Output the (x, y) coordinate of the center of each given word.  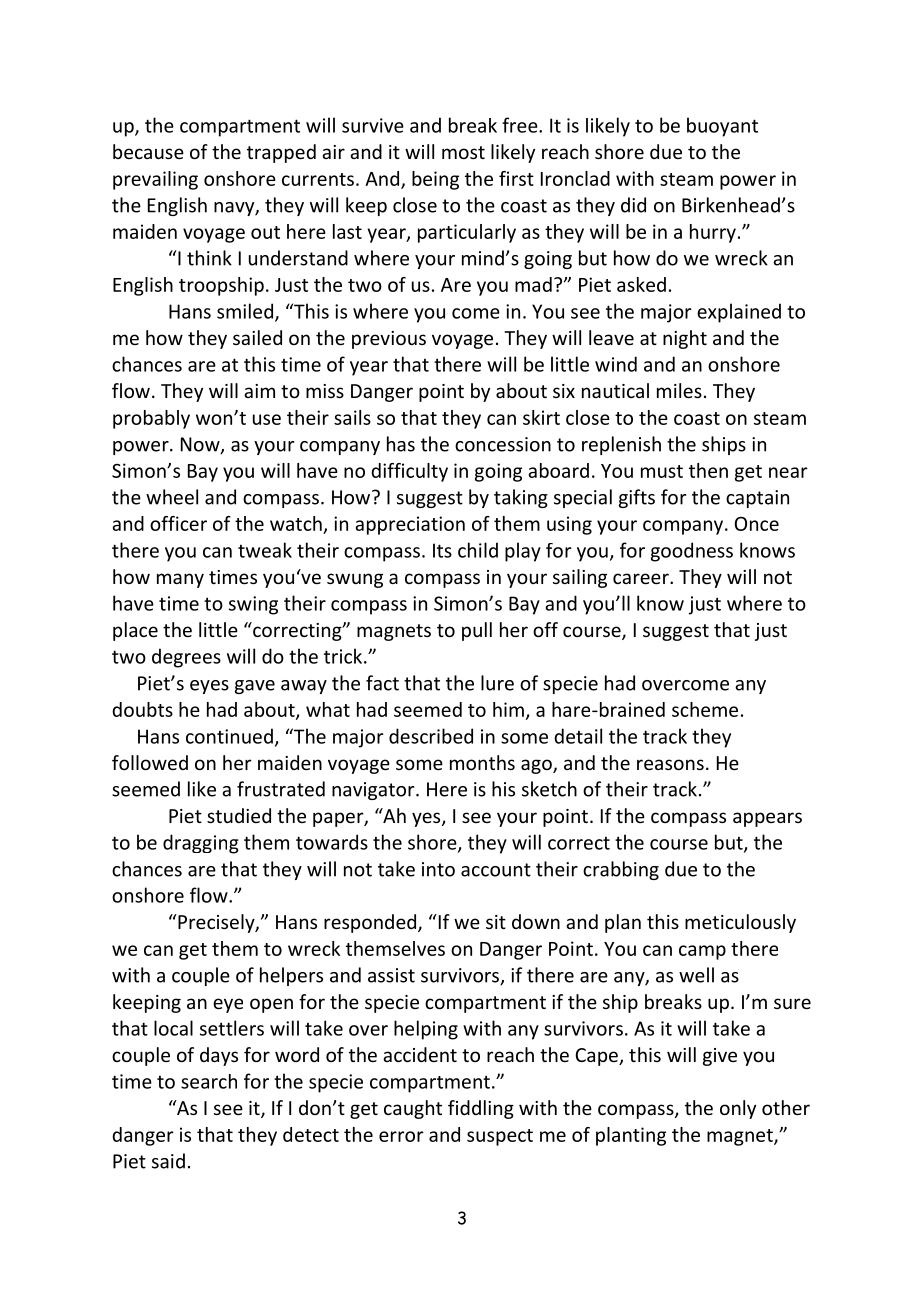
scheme (705, 709)
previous (389, 340)
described (431, 736)
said (168, 1161)
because (148, 151)
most (463, 152)
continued (229, 736)
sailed (257, 337)
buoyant (722, 127)
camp (702, 952)
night (685, 339)
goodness (692, 552)
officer (178, 523)
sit (496, 922)
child (478, 550)
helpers (291, 976)
